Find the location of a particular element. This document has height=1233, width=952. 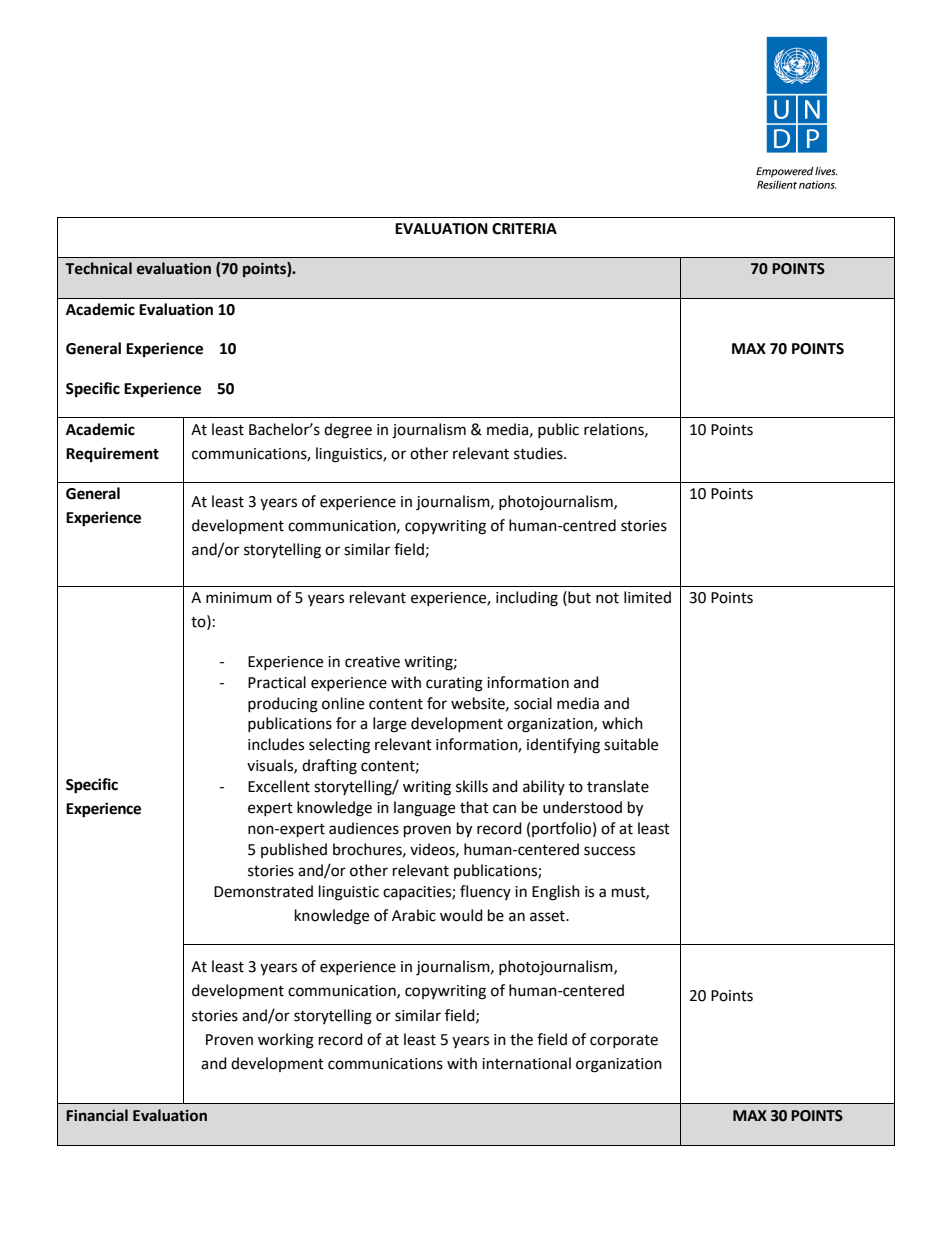

international is located at coordinates (526, 1063).
